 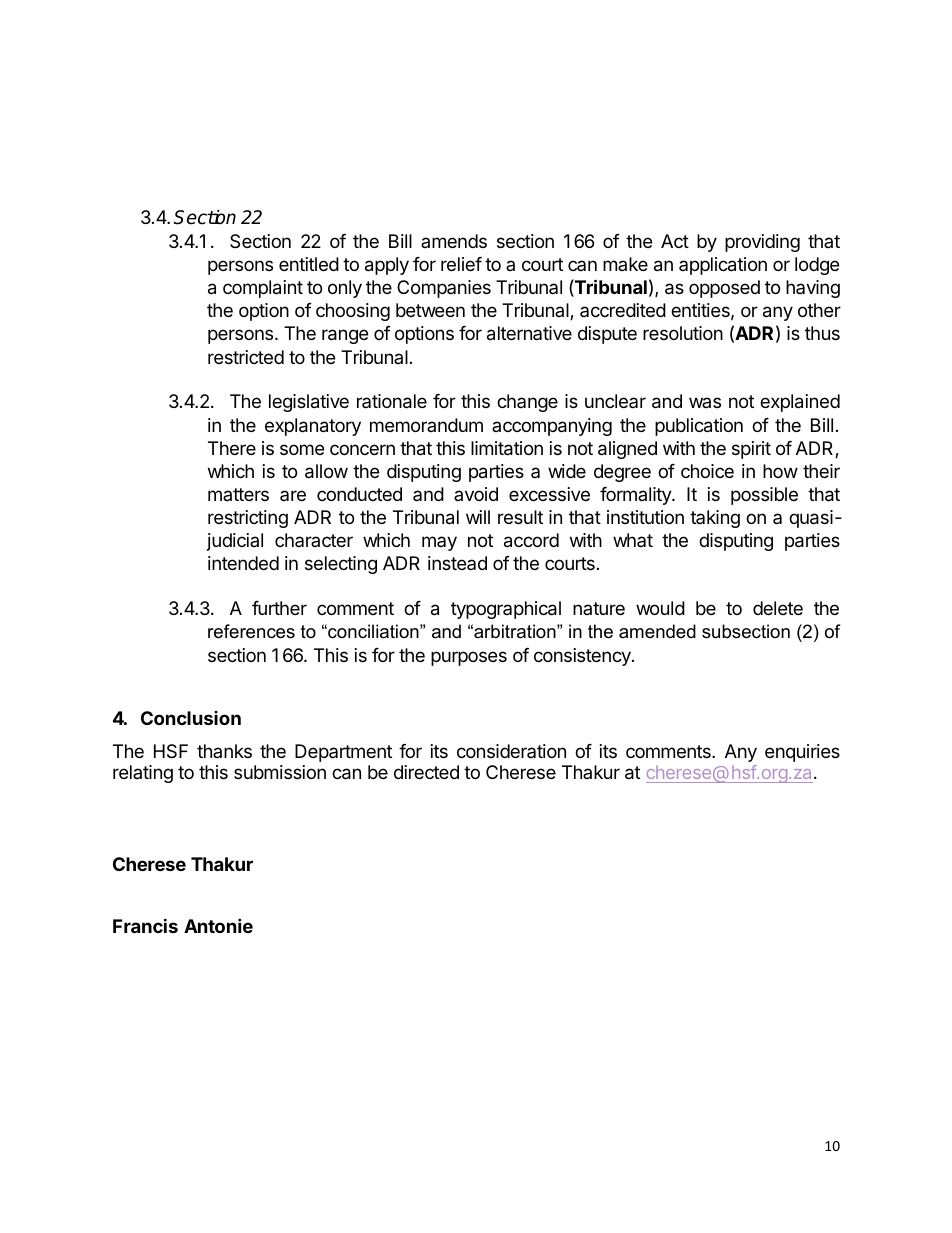 I want to click on Antonie, so click(x=218, y=925).
